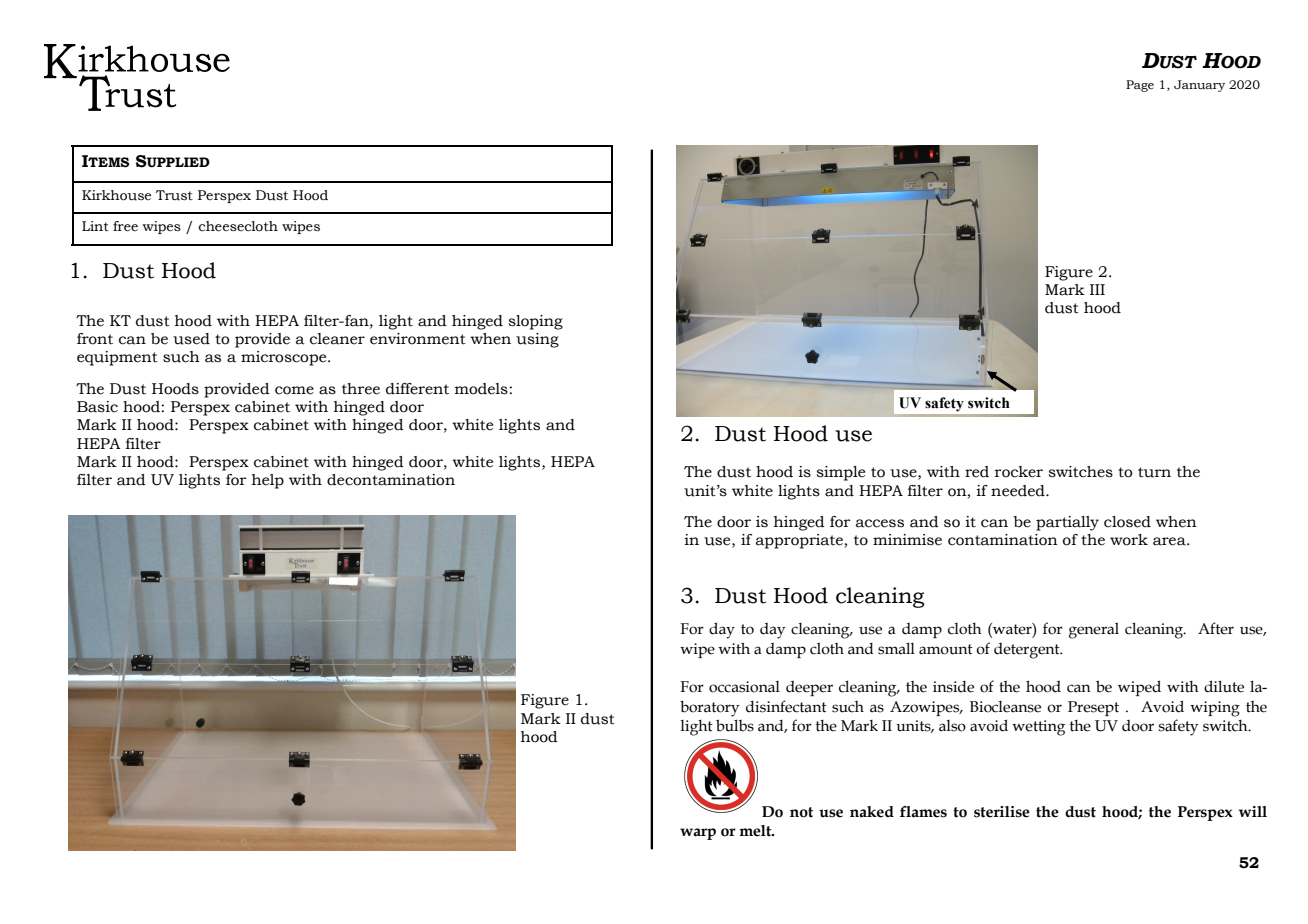 The height and width of the page is (924, 1308). What do you see at coordinates (1140, 86) in the page?
I see `Page` at bounding box center [1140, 86].
